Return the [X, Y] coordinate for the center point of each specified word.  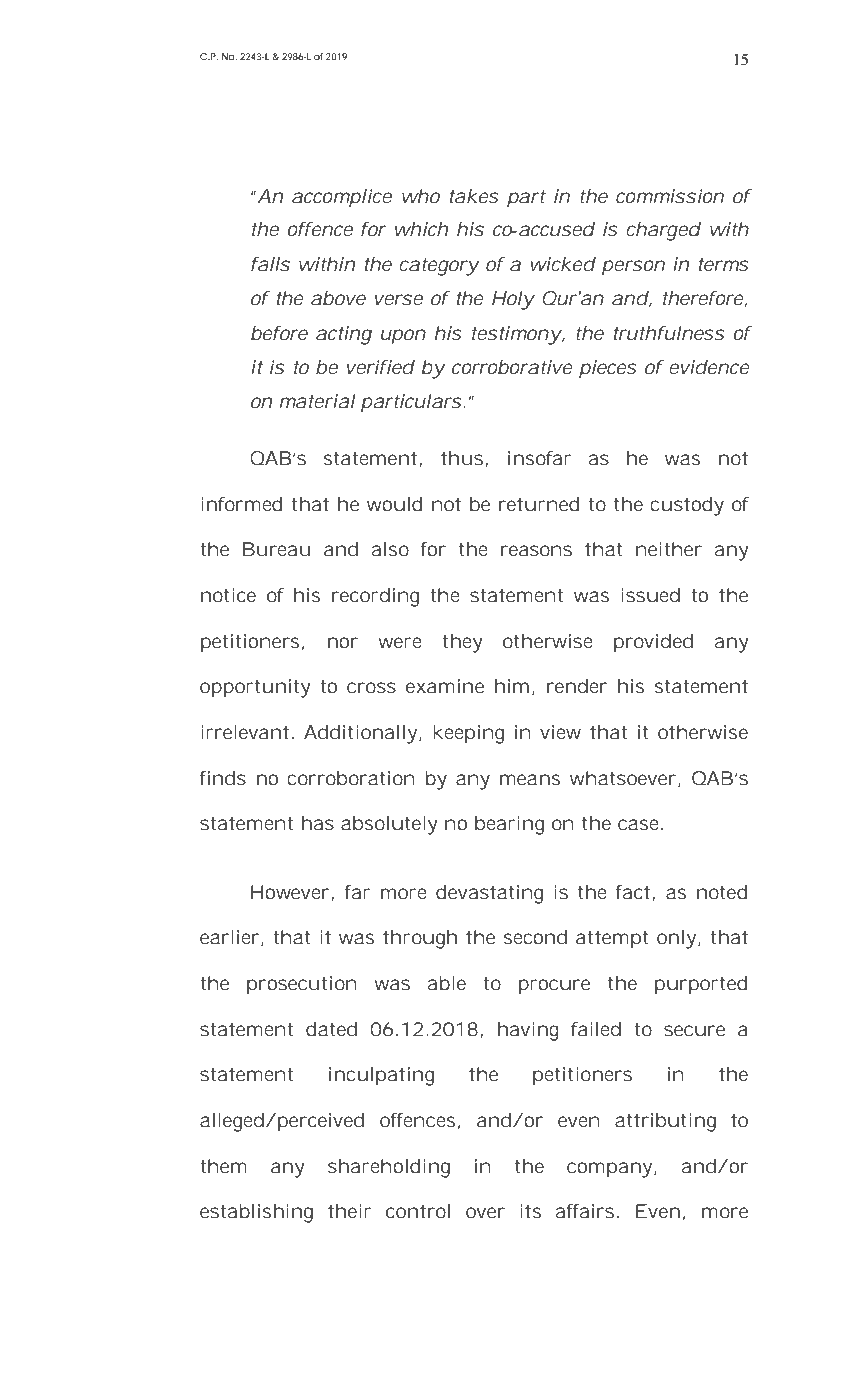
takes [474, 196]
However [291, 893]
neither [669, 549]
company [611, 1170]
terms [724, 264]
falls [270, 264]
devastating [489, 894]
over [485, 1212]
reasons [536, 550]
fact [634, 893]
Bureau [276, 549]
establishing [256, 1213]
